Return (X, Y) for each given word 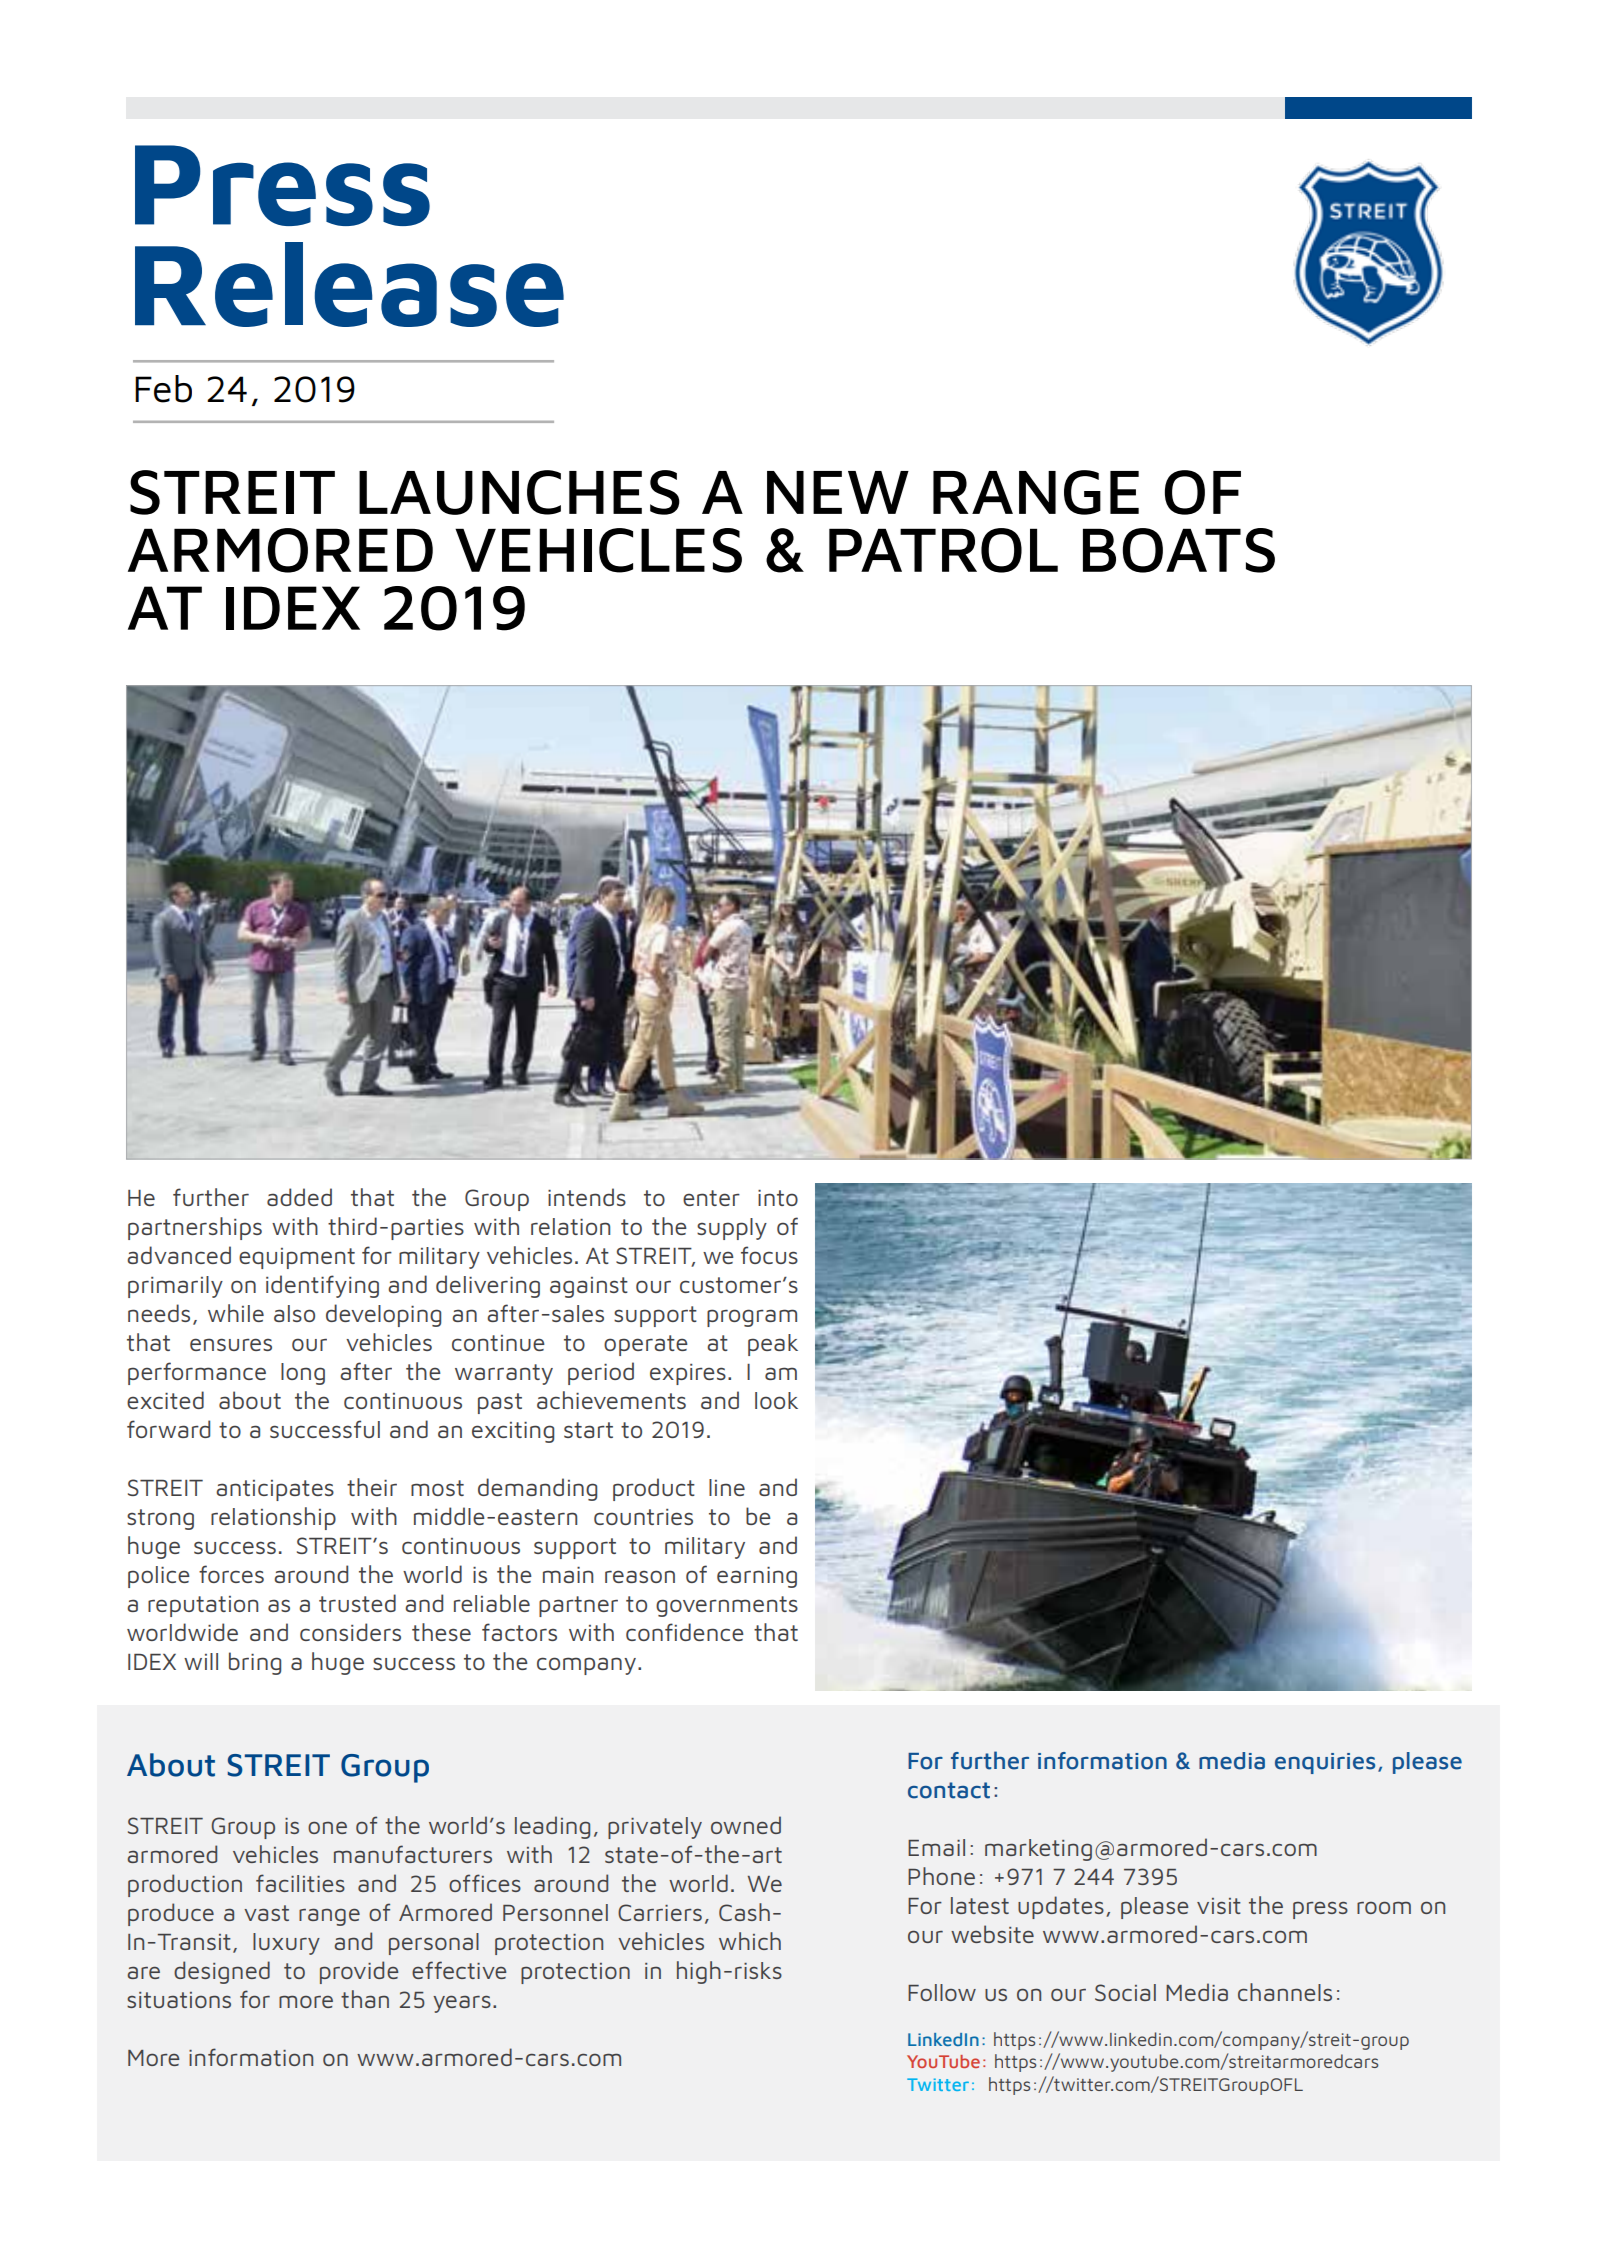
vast (266, 1913)
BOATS (1179, 550)
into (778, 1198)
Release (349, 284)
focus (769, 1255)
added (299, 1197)
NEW (838, 492)
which (750, 1941)
